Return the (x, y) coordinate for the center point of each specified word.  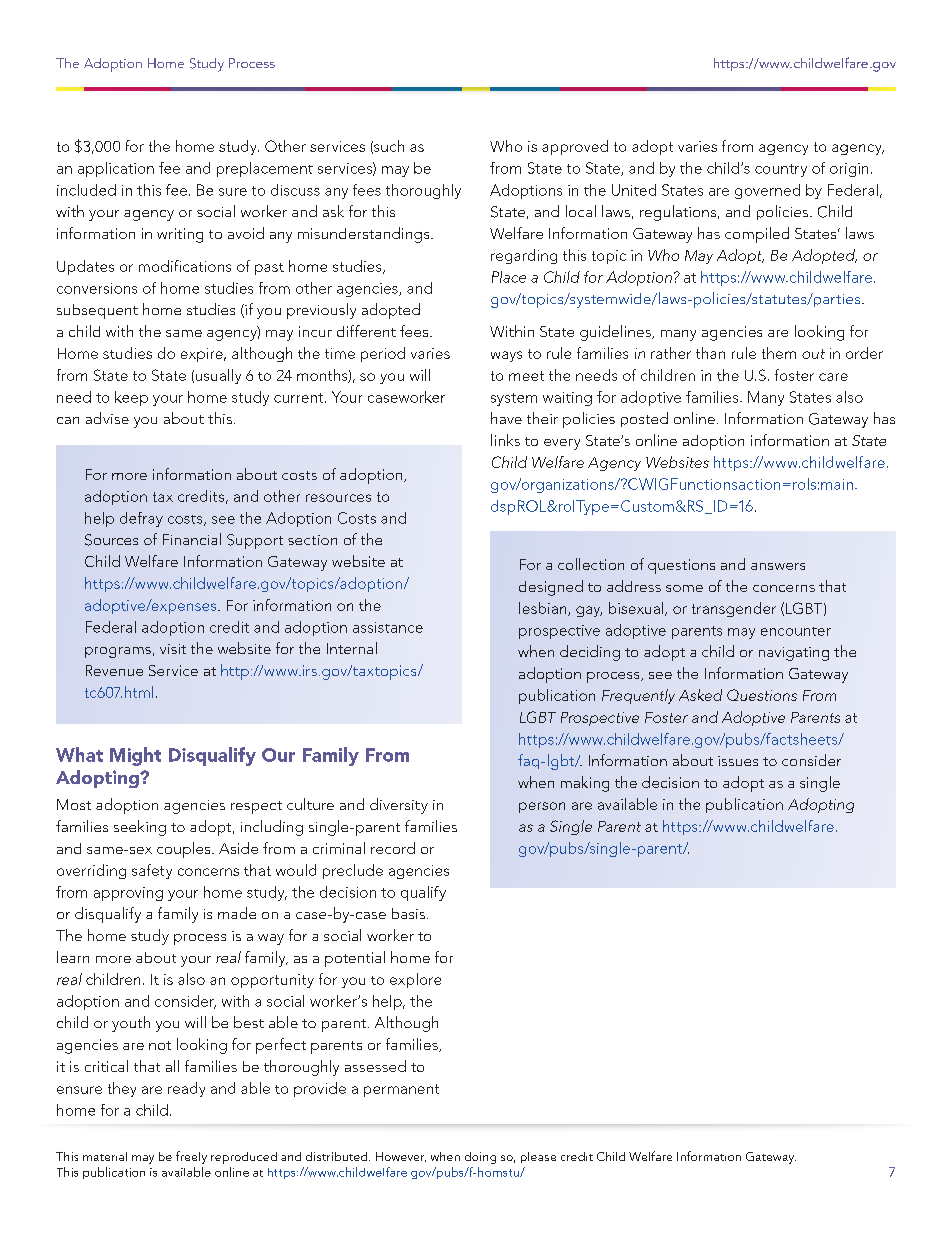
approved (575, 147)
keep (131, 398)
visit (173, 649)
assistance (388, 627)
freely (191, 1157)
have (506, 418)
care (833, 377)
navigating (794, 654)
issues (738, 761)
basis (408, 913)
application (116, 169)
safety (152, 871)
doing (480, 1158)
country (781, 170)
